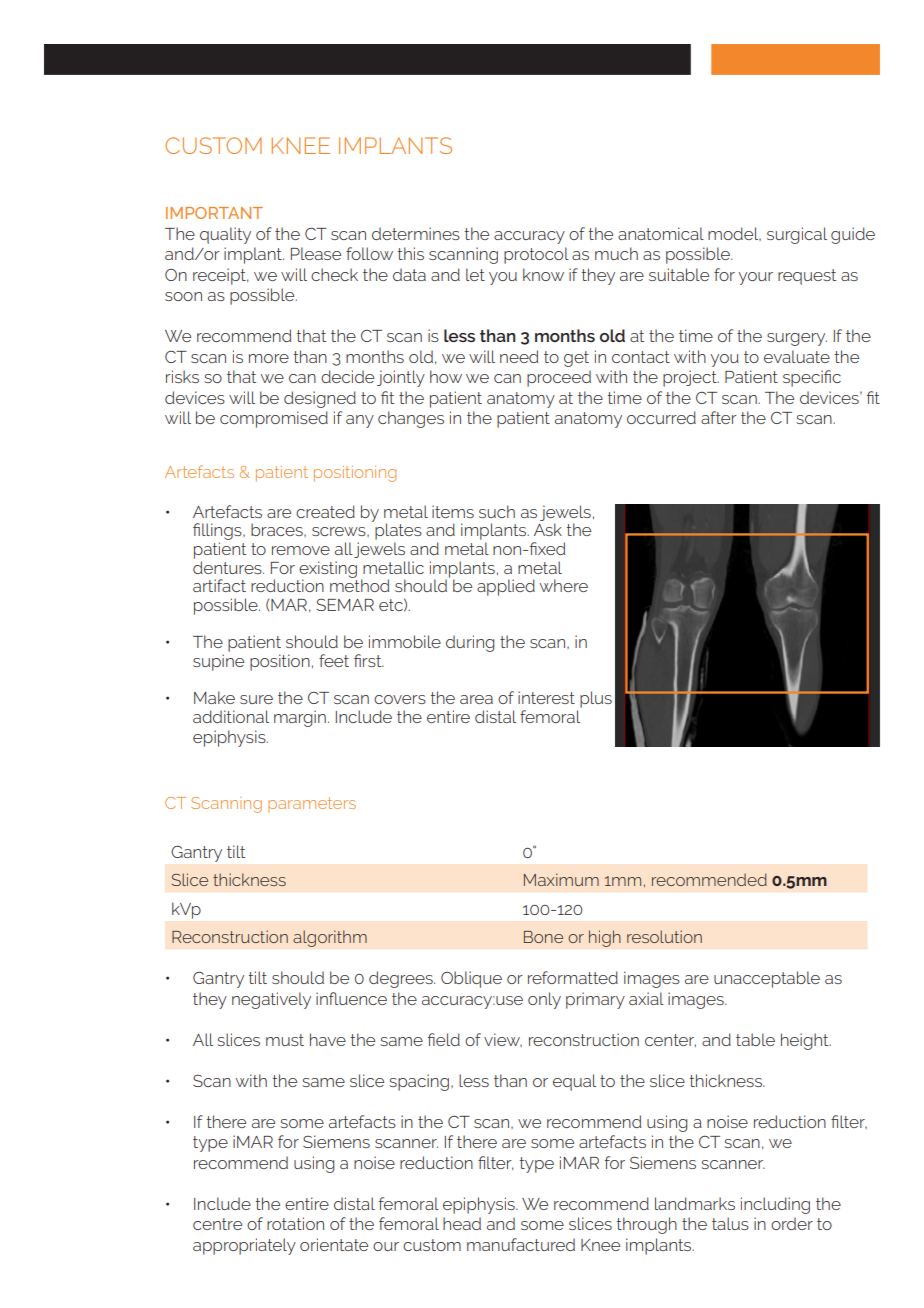  What do you see at coordinates (797, 235) in the document?
I see `surgical` at bounding box center [797, 235].
